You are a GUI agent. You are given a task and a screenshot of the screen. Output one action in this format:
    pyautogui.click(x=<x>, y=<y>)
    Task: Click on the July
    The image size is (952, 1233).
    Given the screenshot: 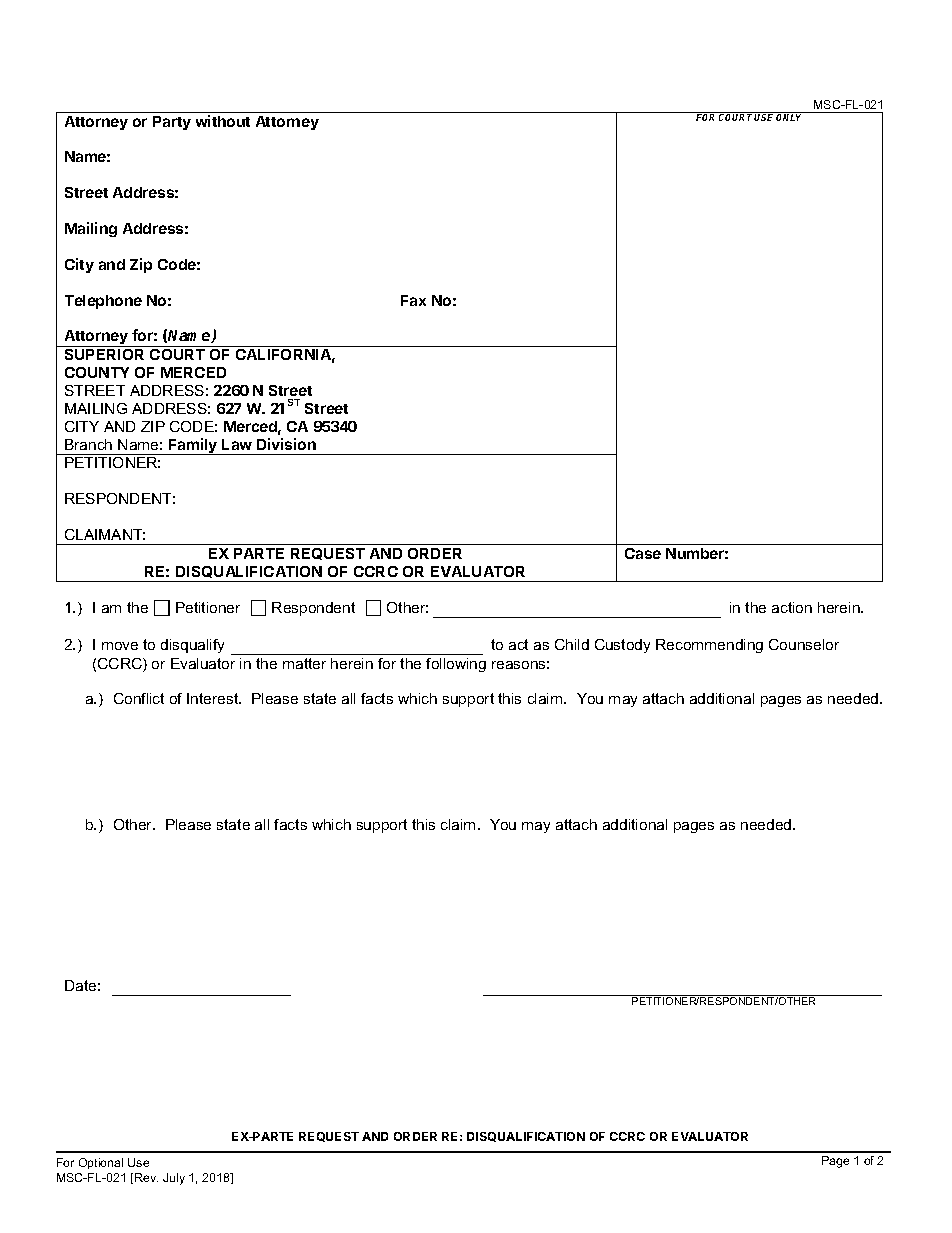 What is the action you would take?
    pyautogui.click(x=174, y=1179)
